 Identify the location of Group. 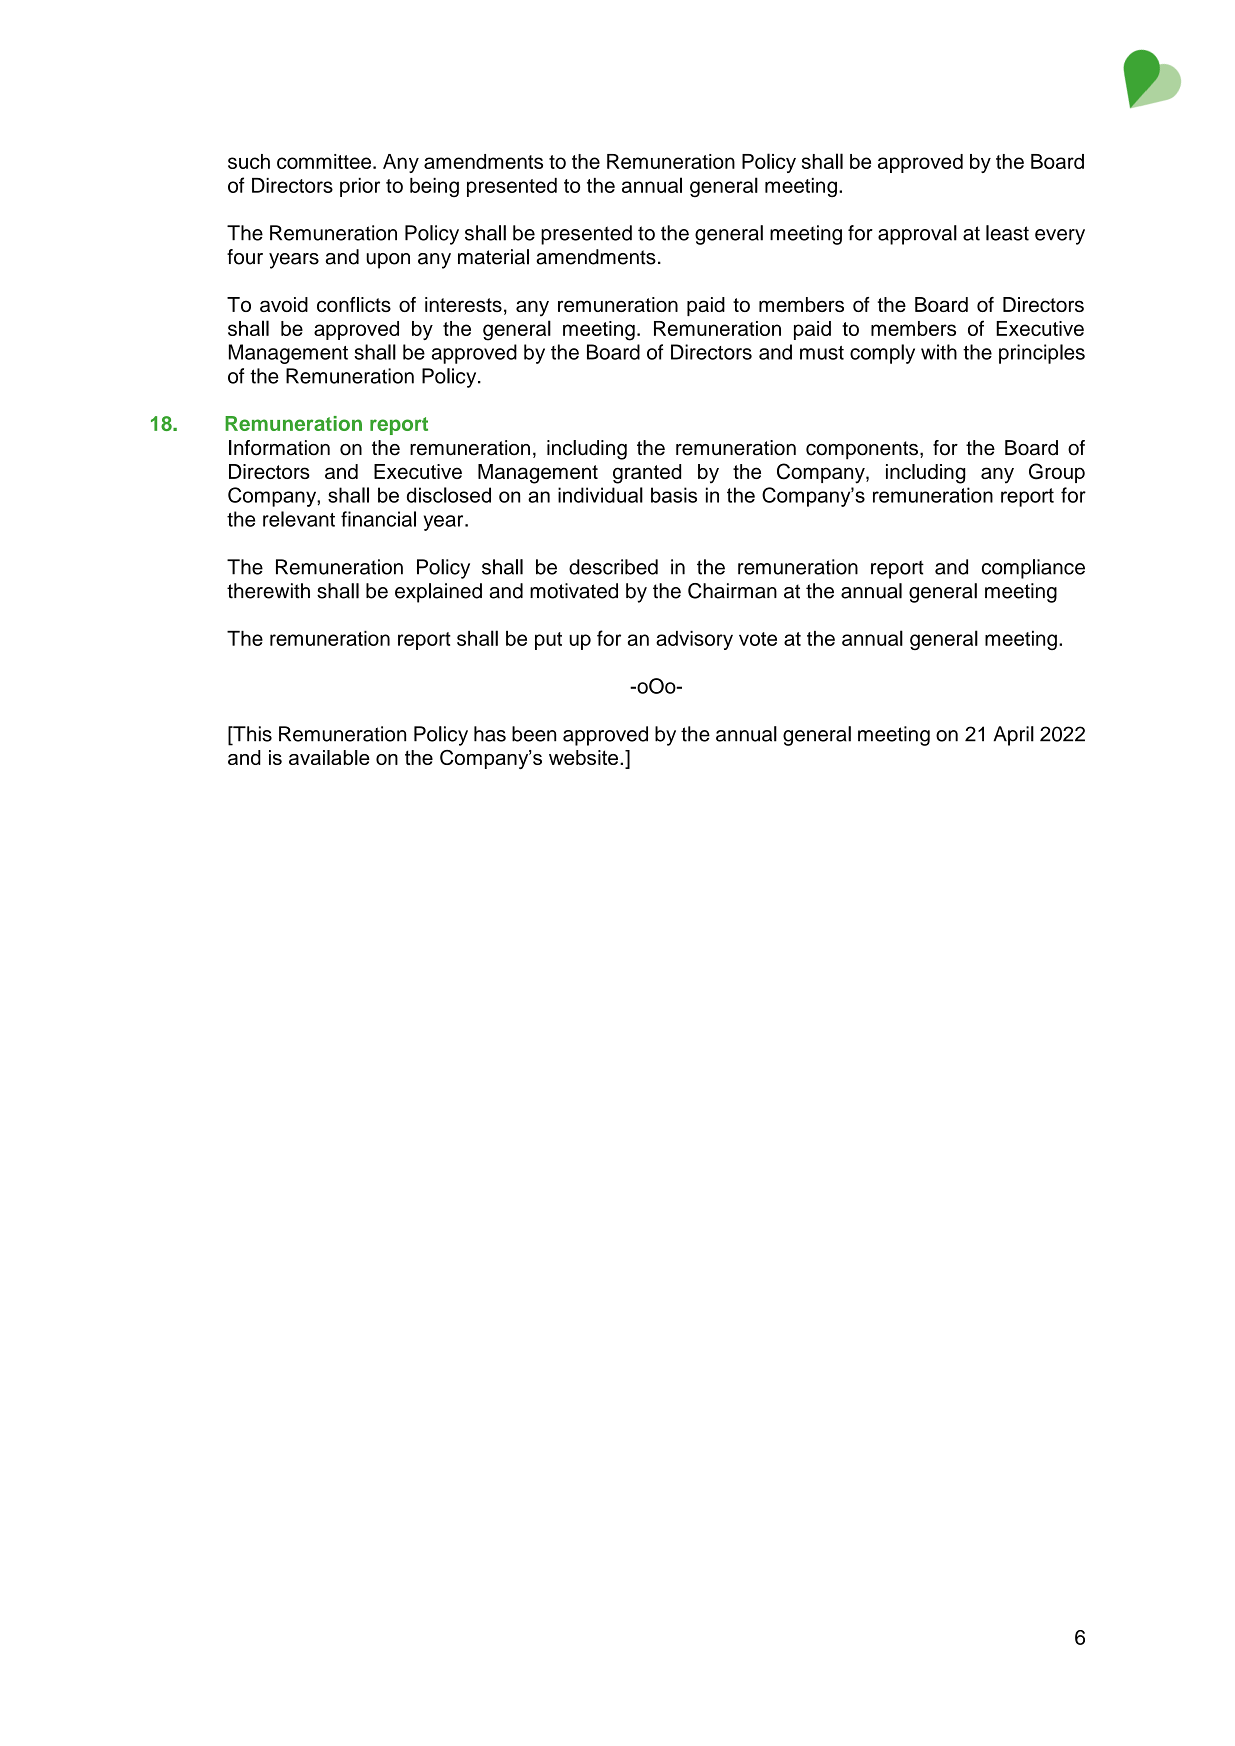
(1057, 473).
